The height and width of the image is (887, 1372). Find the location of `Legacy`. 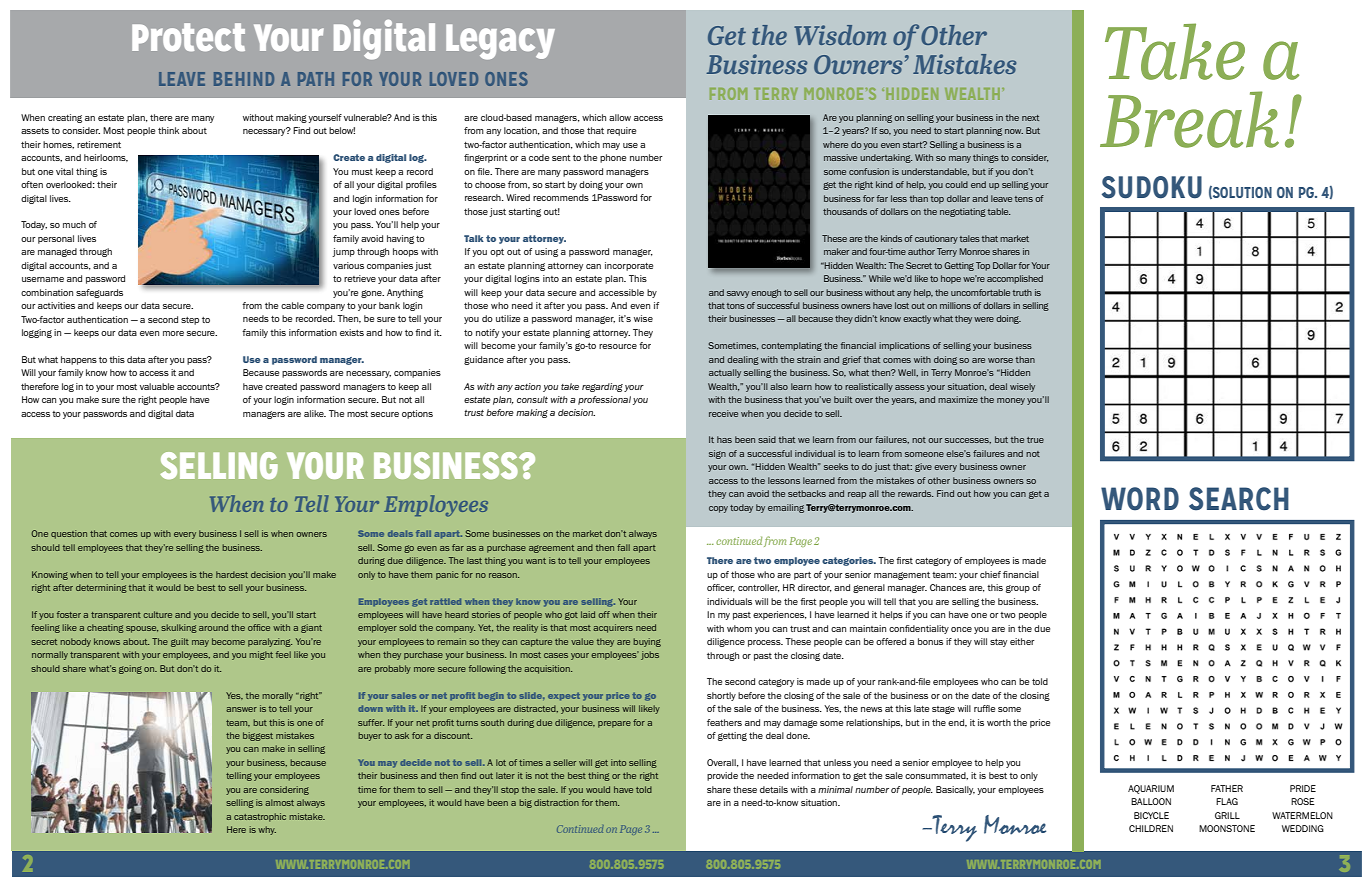

Legacy is located at coordinates (500, 42).
